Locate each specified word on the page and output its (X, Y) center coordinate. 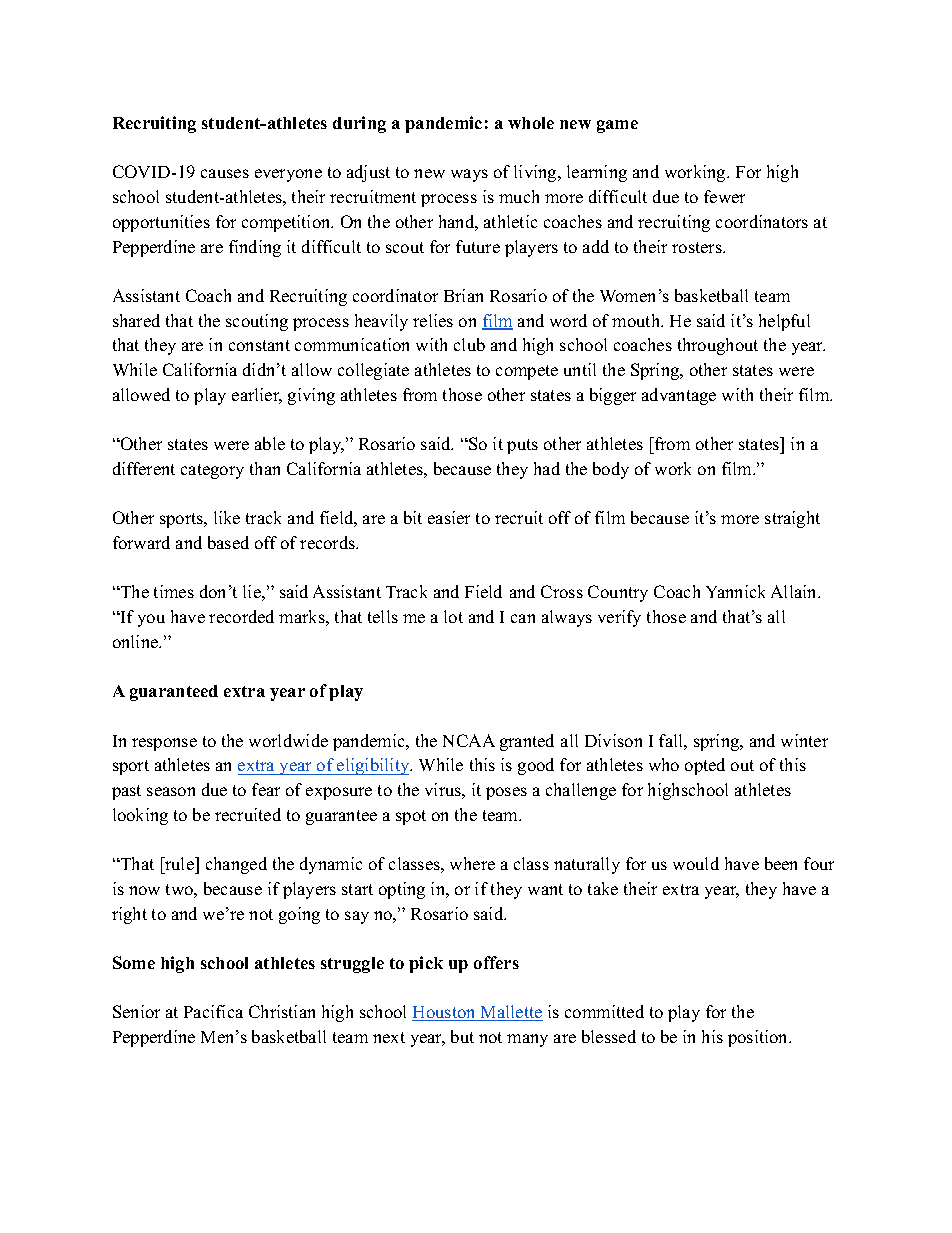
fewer (724, 196)
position (759, 1038)
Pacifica (213, 1011)
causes (225, 173)
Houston (445, 1013)
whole (531, 123)
